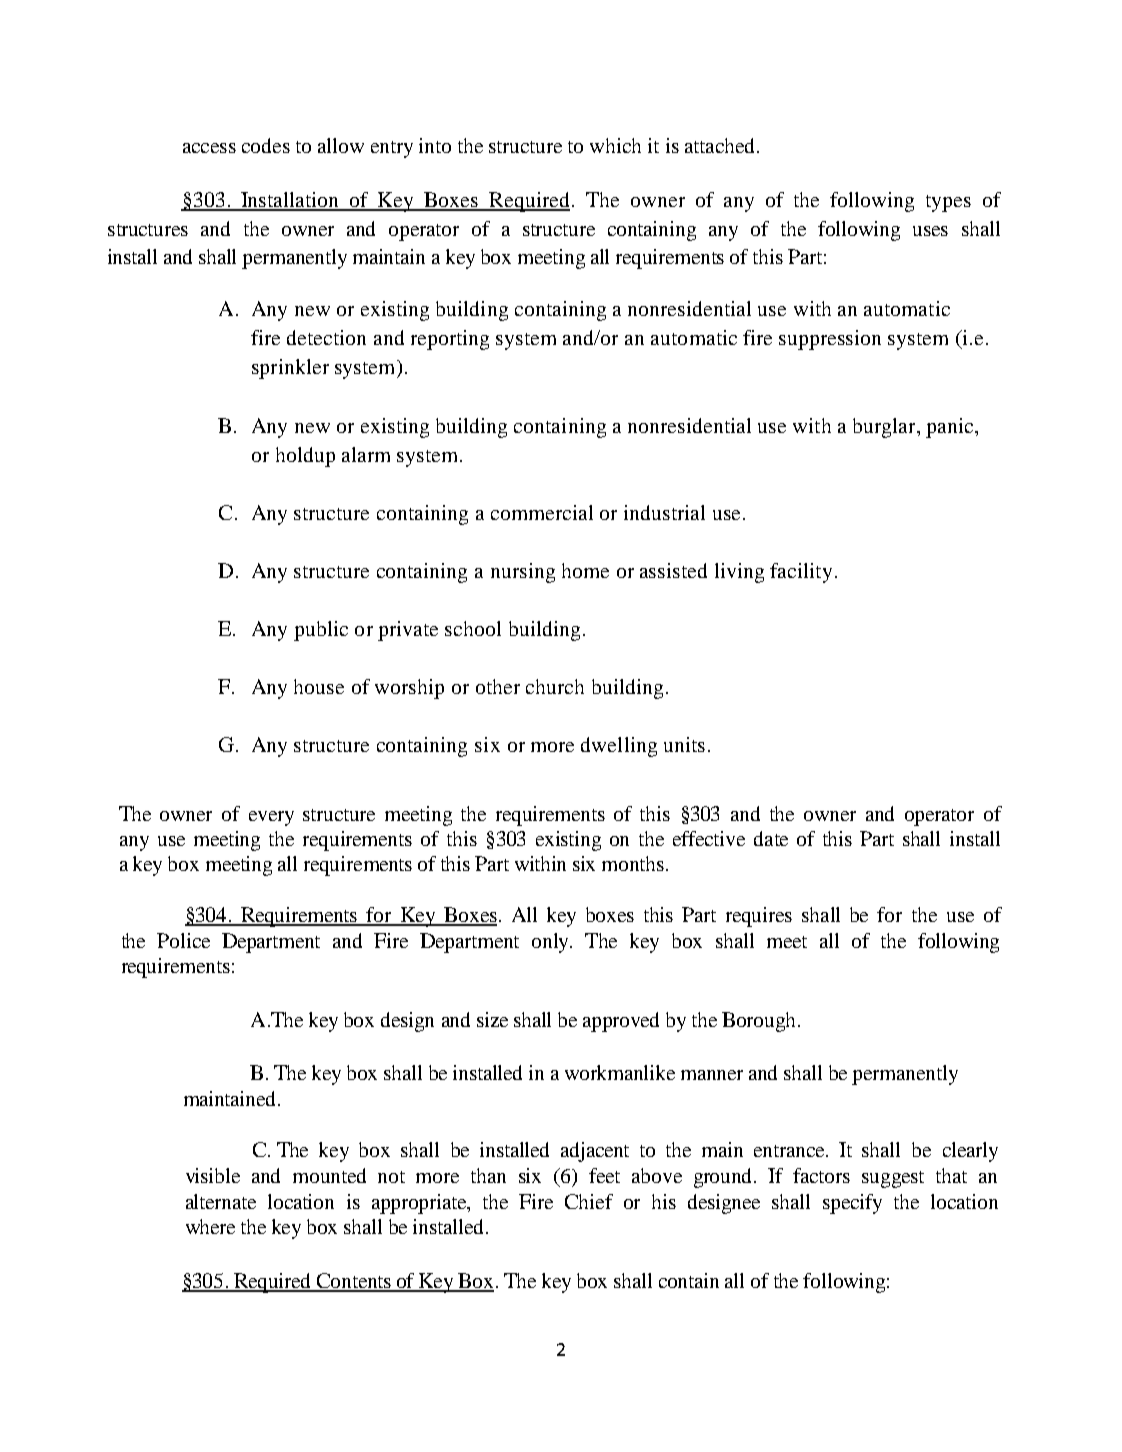 This screenshot has height=1452, width=1122. Describe the element at coordinates (305, 457) in the screenshot. I see `holdup` at that location.
